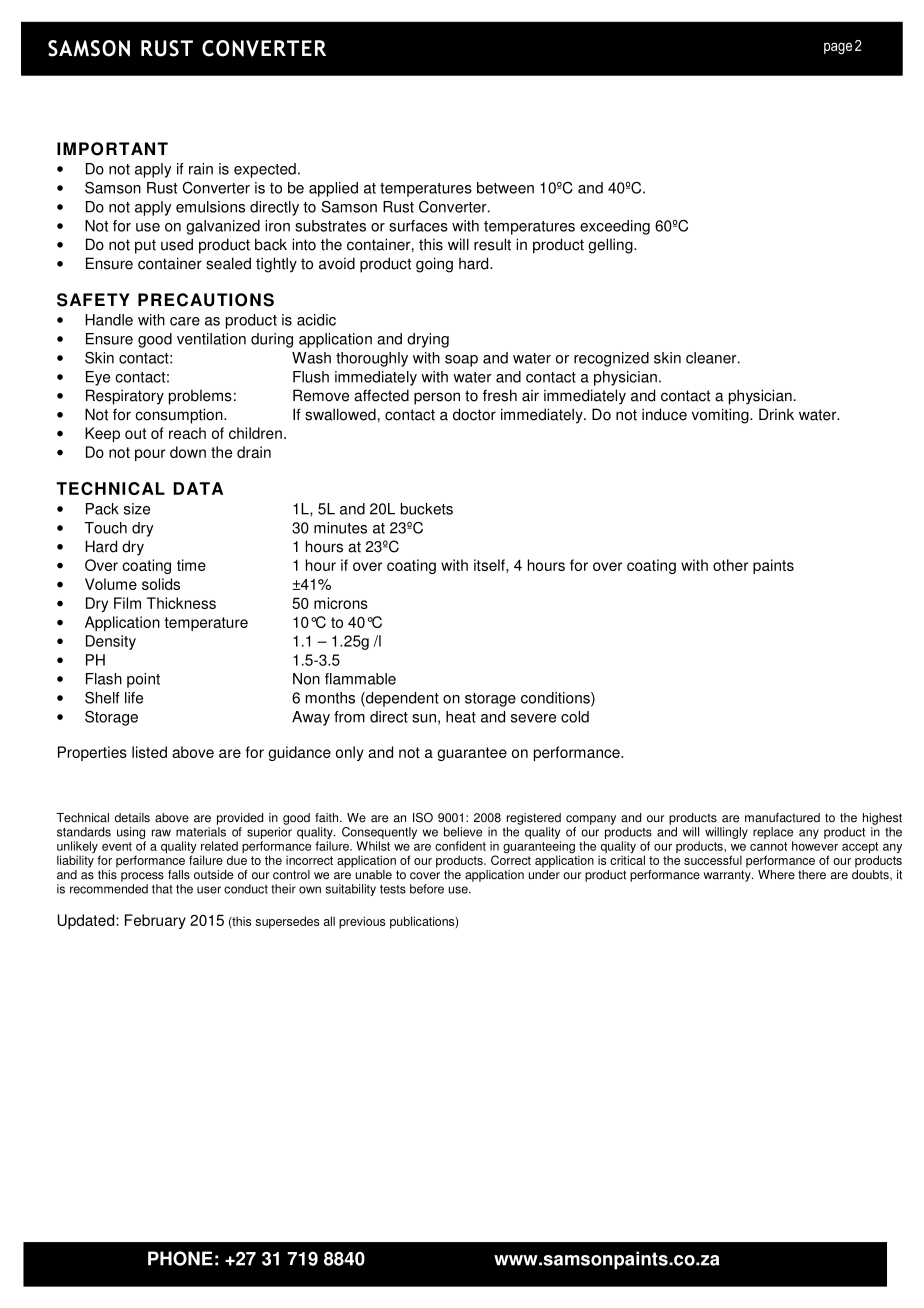 This screenshot has width=924, height=1308. I want to click on manufactured, so click(782, 818).
